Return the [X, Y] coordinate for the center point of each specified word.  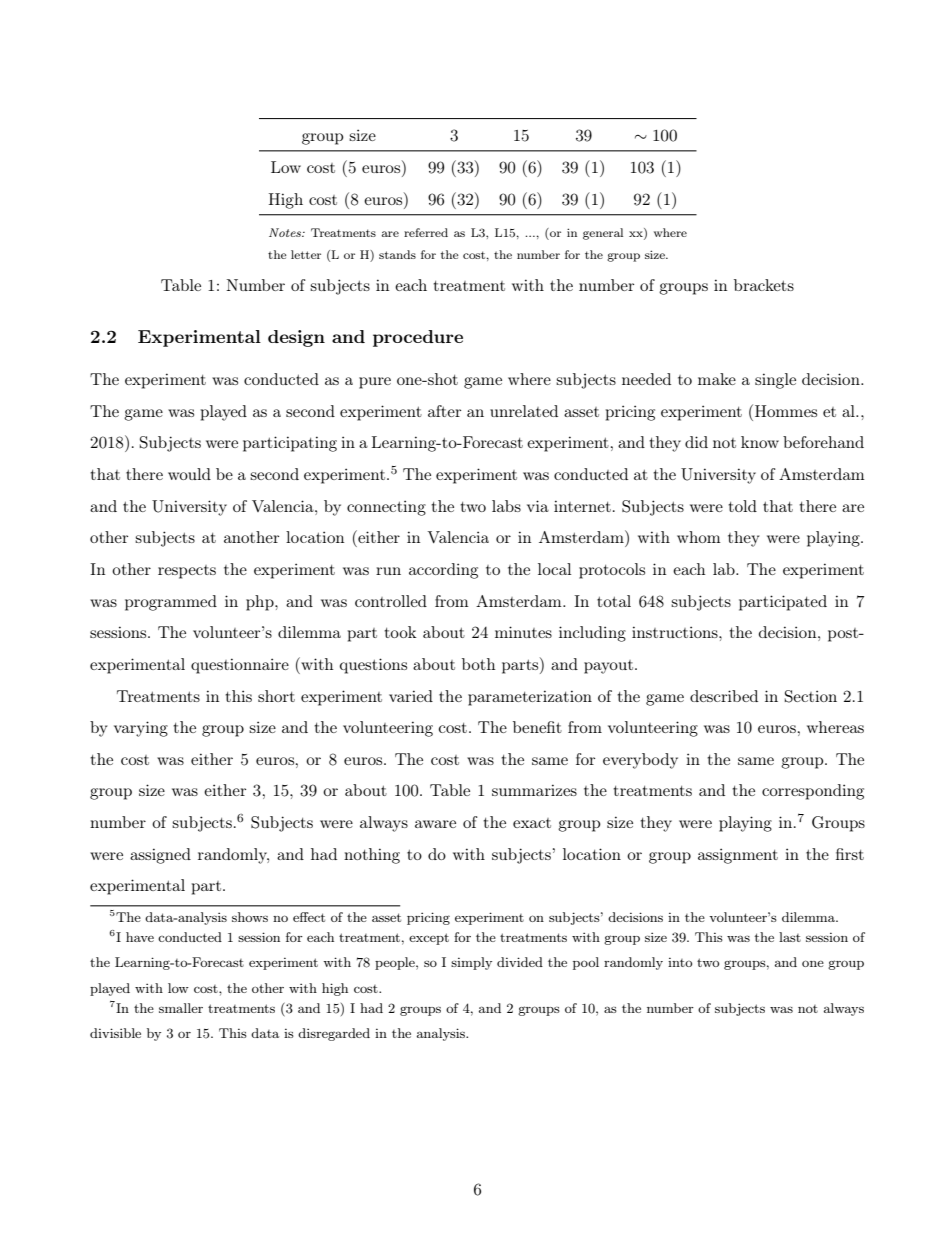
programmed [171, 603]
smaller [181, 1008]
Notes [286, 232]
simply [471, 963]
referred [426, 232]
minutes [523, 632]
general [603, 234]
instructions [676, 632]
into [680, 962]
